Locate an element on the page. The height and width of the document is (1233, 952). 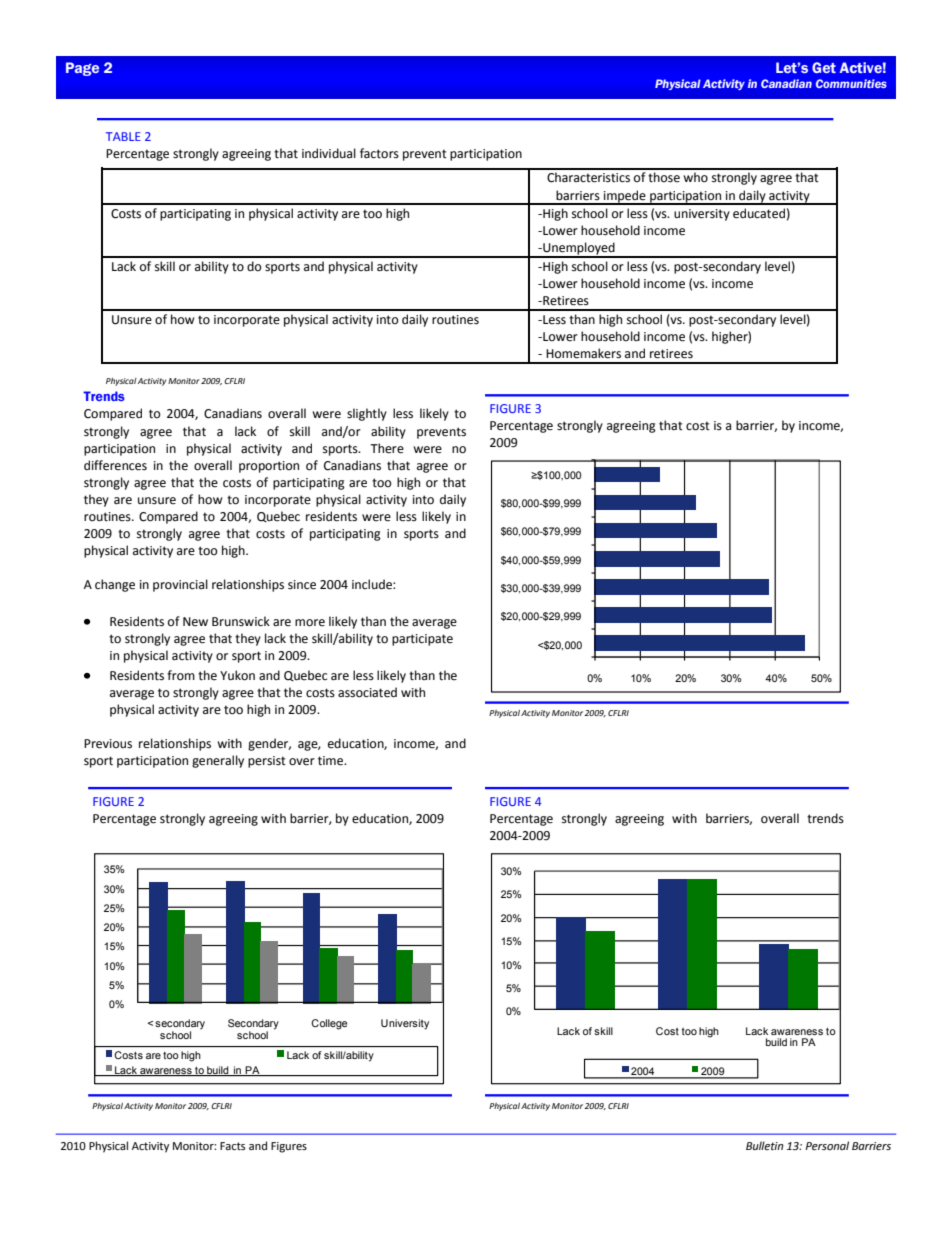
factors is located at coordinates (379, 153).
